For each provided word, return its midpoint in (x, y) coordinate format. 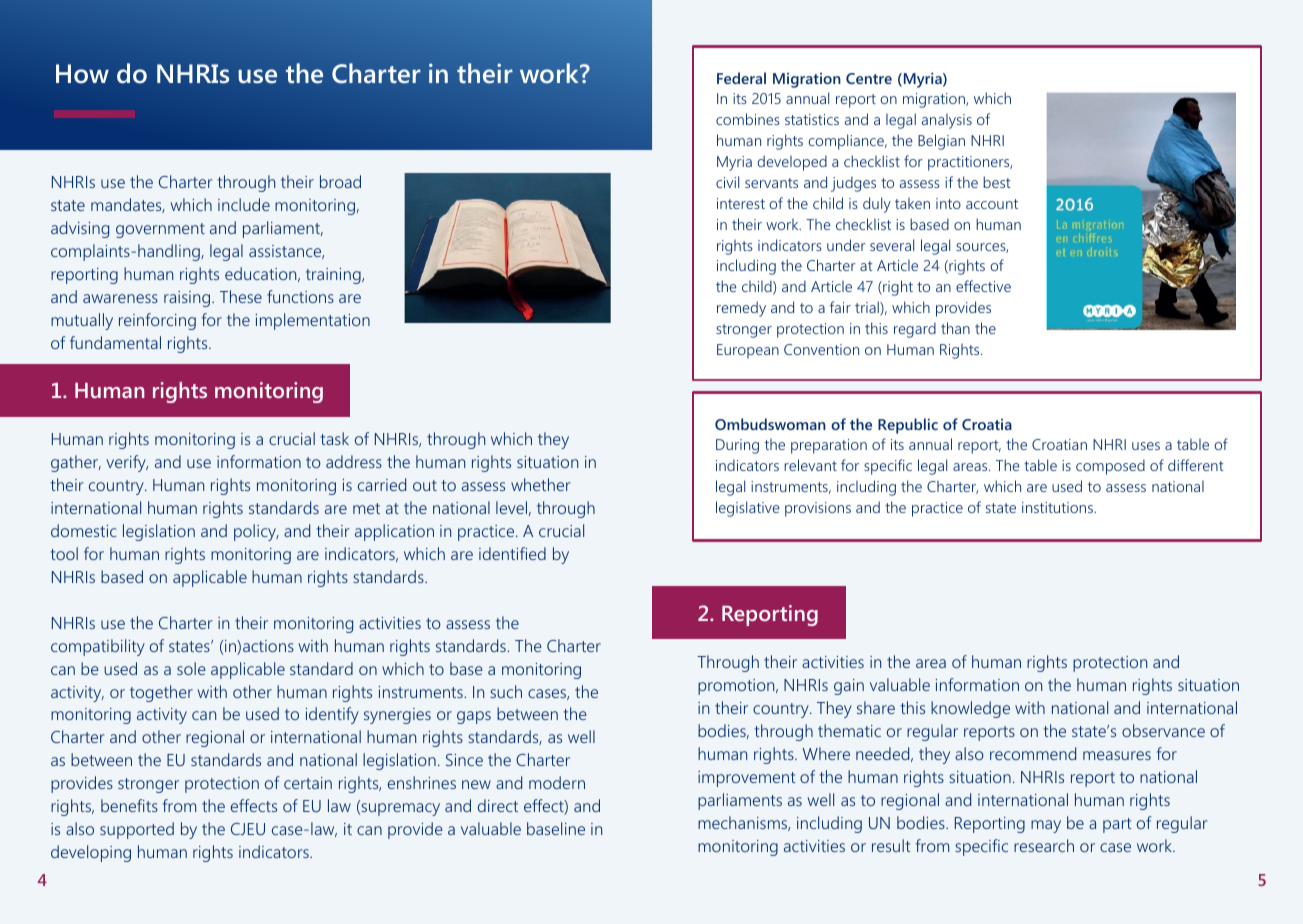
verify (127, 463)
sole (191, 668)
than (955, 328)
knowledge (970, 709)
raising (187, 299)
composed (1110, 467)
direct (498, 805)
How (82, 74)
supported (137, 830)
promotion (737, 687)
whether (540, 484)
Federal (741, 78)
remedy (741, 309)
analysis (947, 121)
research (1044, 845)
